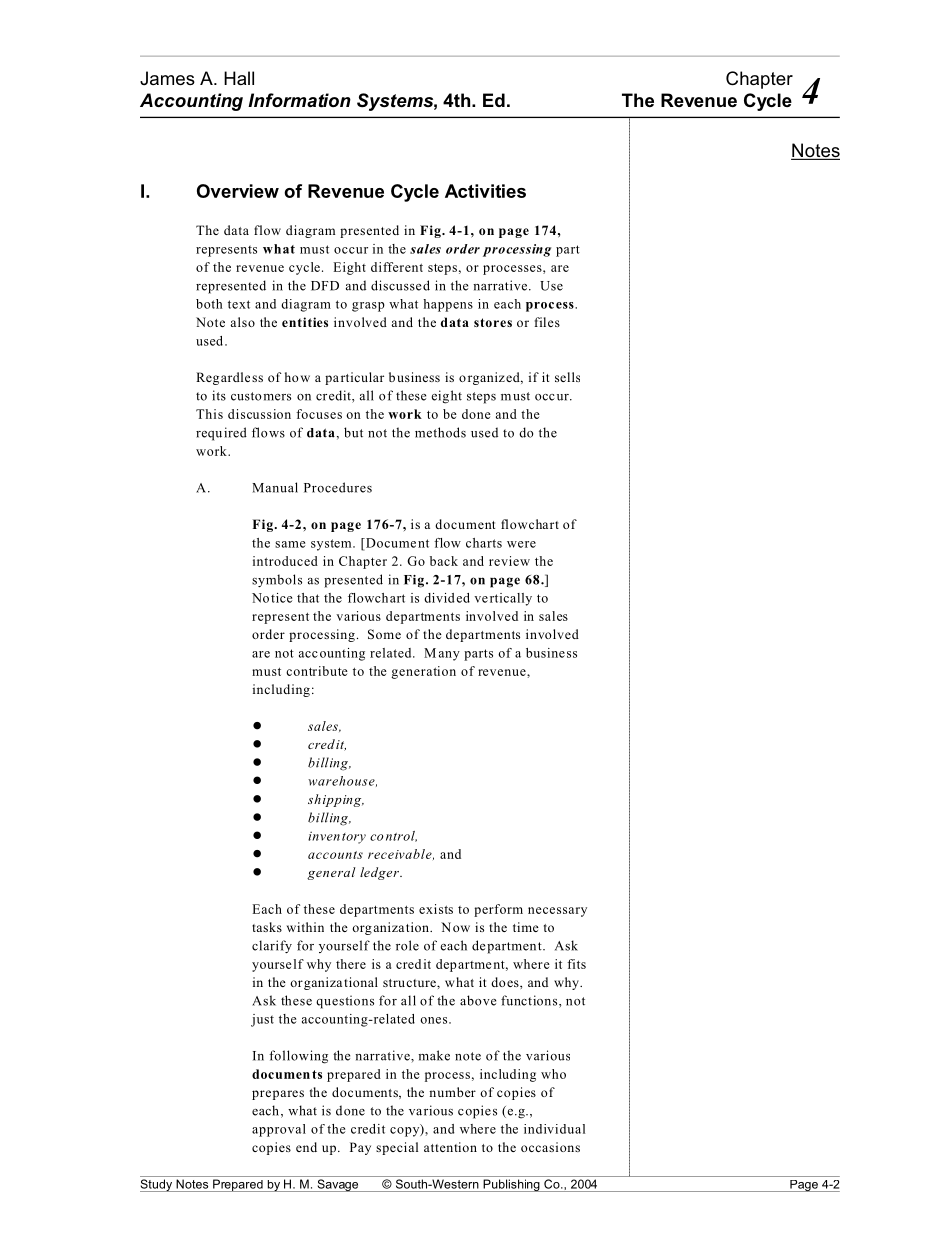 This screenshot has height=1233, width=952. Describe the element at coordinates (498, 910) in the screenshot. I see `perform` at that location.
